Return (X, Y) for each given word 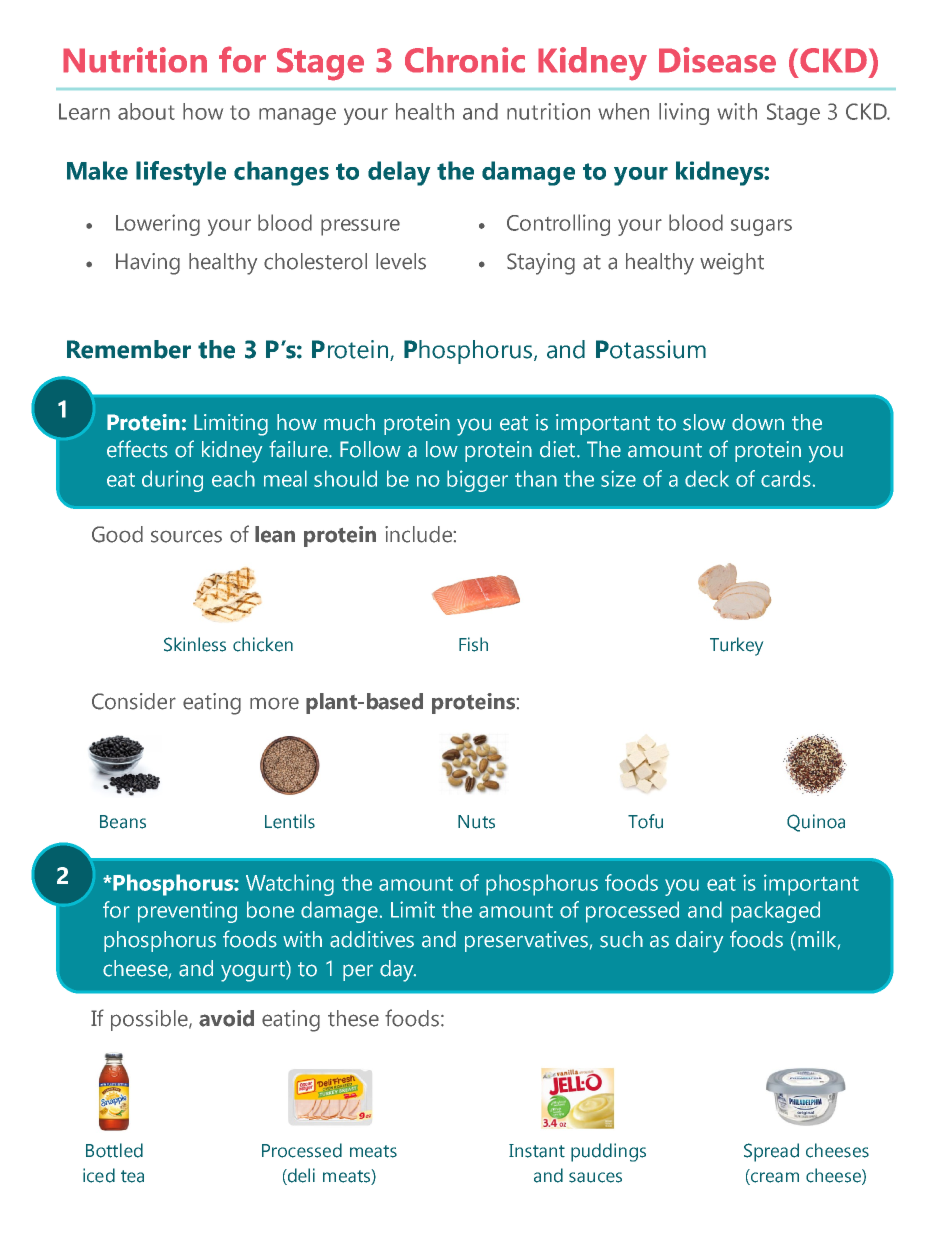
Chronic (465, 60)
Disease (717, 60)
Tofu (645, 821)
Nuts (476, 822)
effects (137, 449)
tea (132, 1176)
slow (704, 422)
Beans (123, 822)
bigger (477, 481)
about (146, 111)
